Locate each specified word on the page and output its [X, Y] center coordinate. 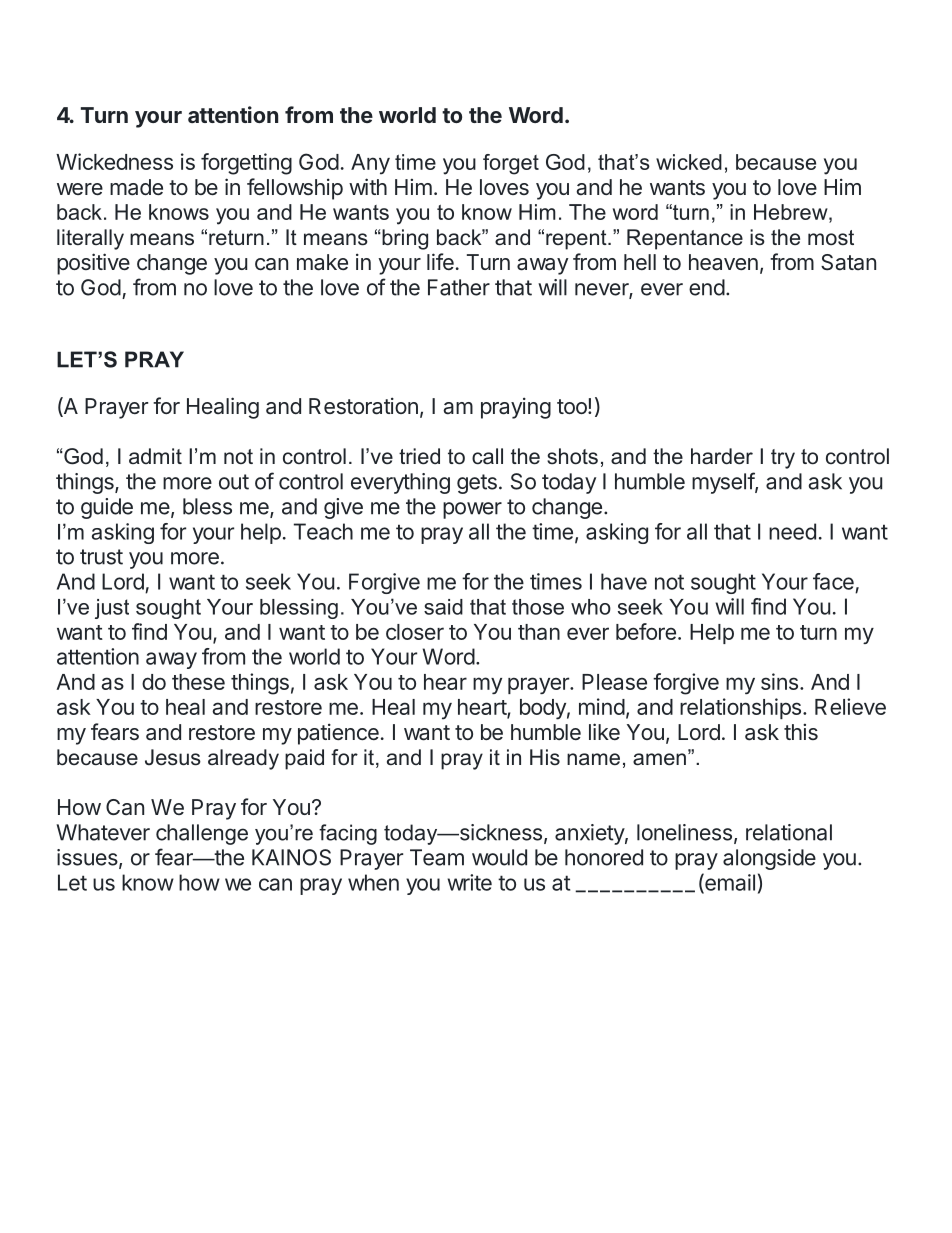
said [443, 607]
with [368, 186]
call [487, 456]
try [783, 459]
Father [459, 287]
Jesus [173, 757]
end [707, 287]
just [112, 609]
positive [93, 264]
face [833, 581]
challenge [202, 834]
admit [155, 456]
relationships [740, 708]
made [136, 187]
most [831, 238]
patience [338, 734]
